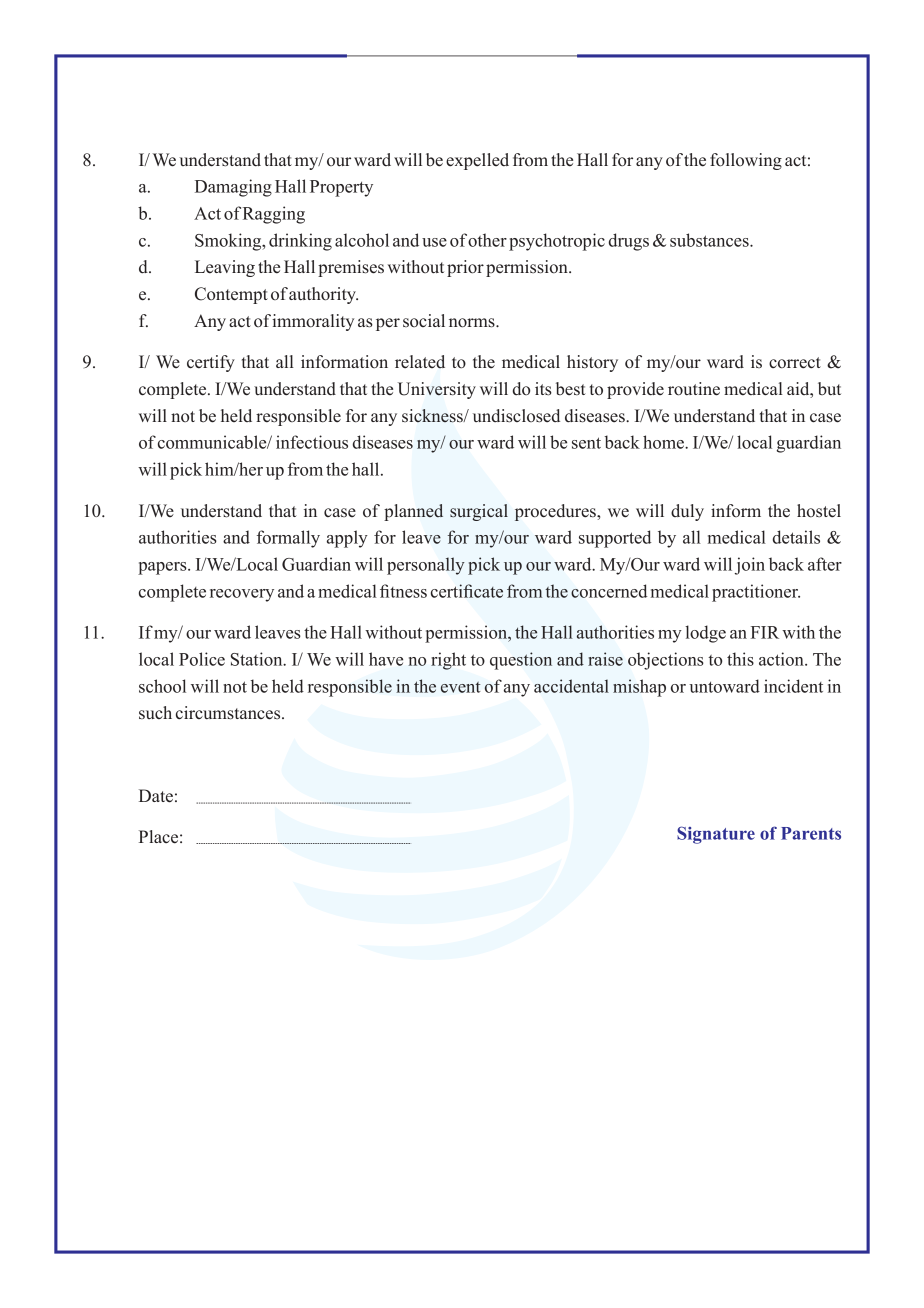 The width and height of the image is (924, 1308). Describe the element at coordinates (687, 512) in the image. I see `duly` at that location.
